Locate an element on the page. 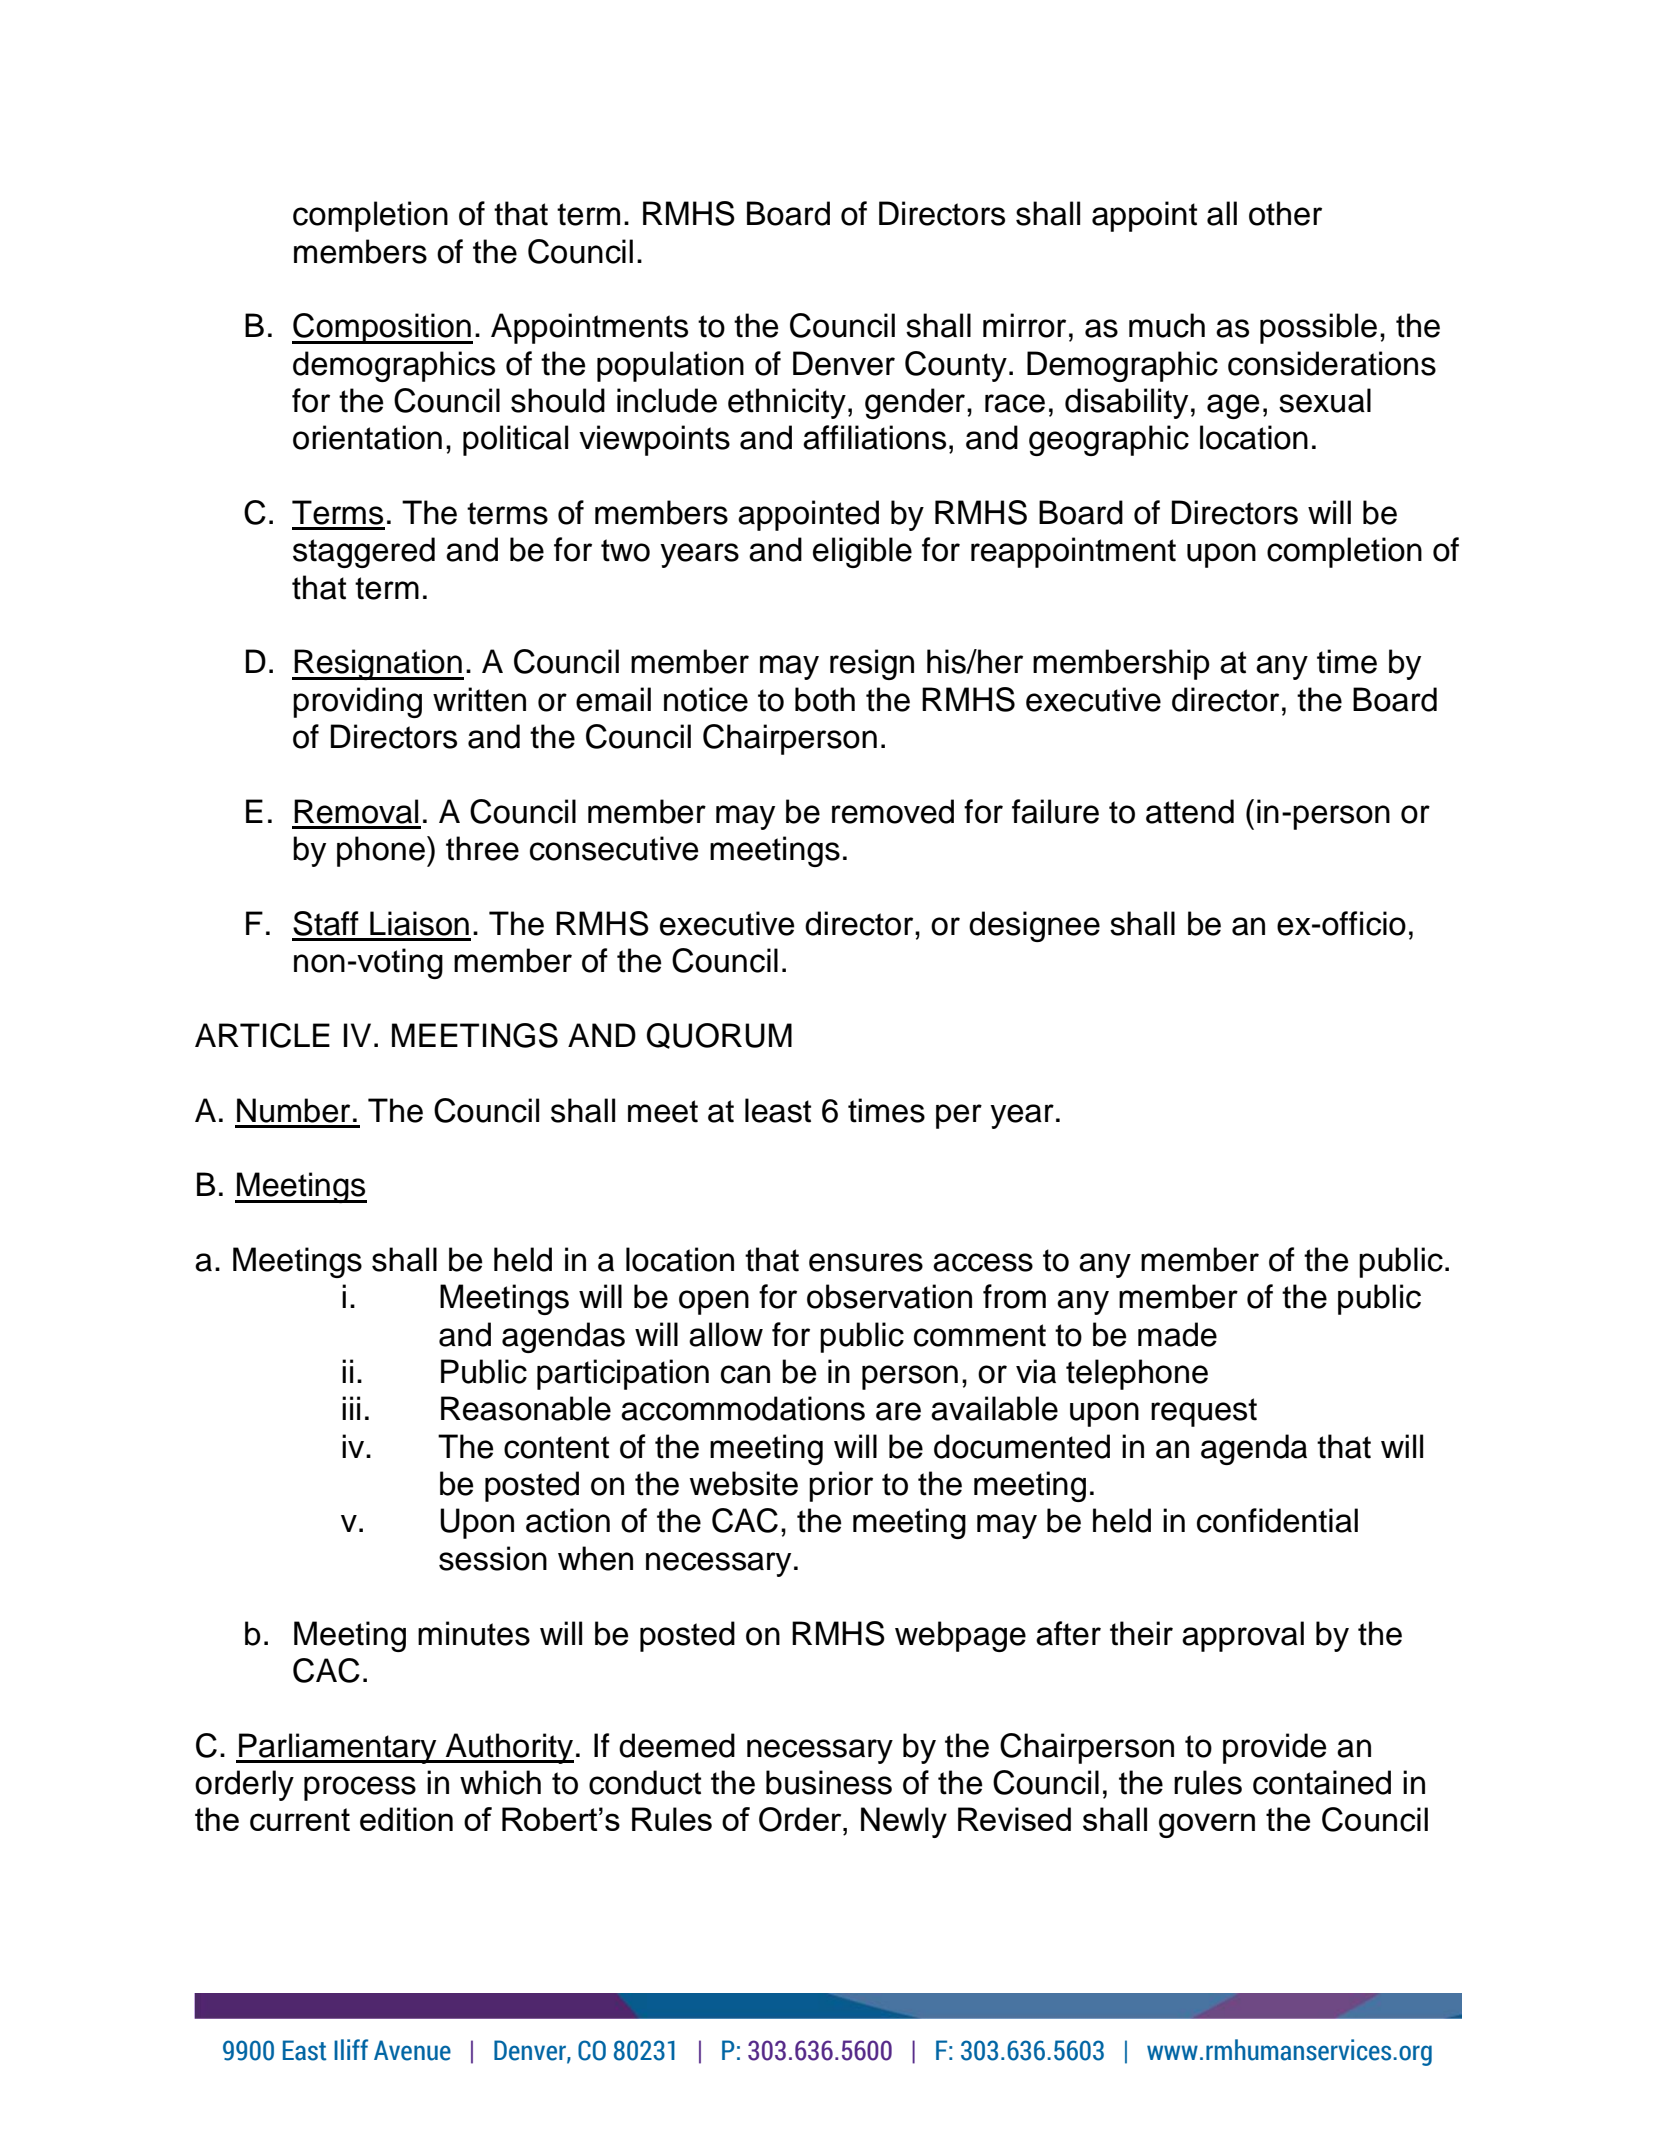 This document has width=1656, height=2143. ARTICLE is located at coordinates (262, 1035).
